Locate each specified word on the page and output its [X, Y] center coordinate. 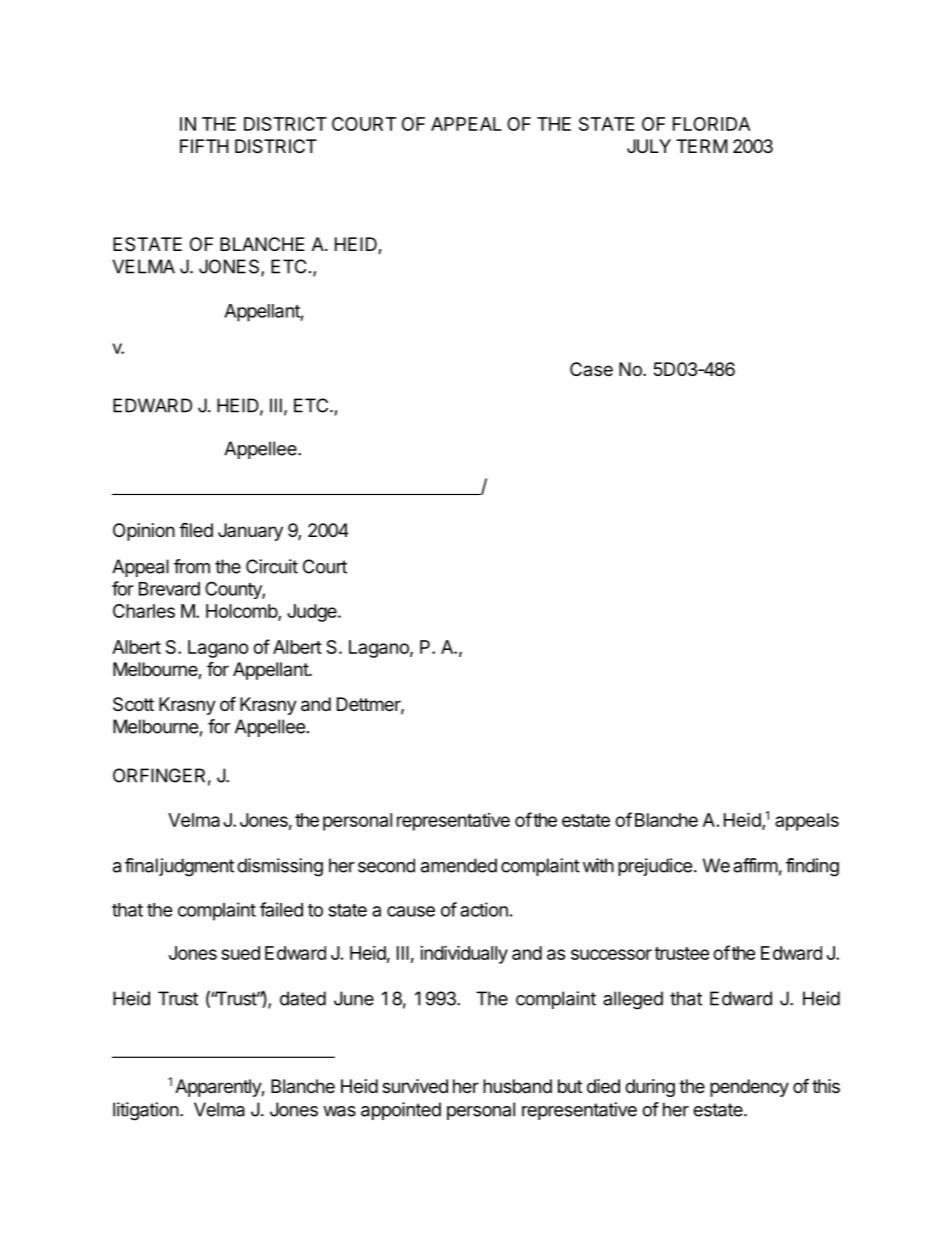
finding [812, 867]
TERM [702, 146]
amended [459, 865]
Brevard [169, 589]
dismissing [280, 867]
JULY [649, 146]
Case [591, 369]
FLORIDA [712, 124]
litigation [146, 1111]
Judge [313, 613]
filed [196, 529]
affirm [755, 865]
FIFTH [204, 146]
